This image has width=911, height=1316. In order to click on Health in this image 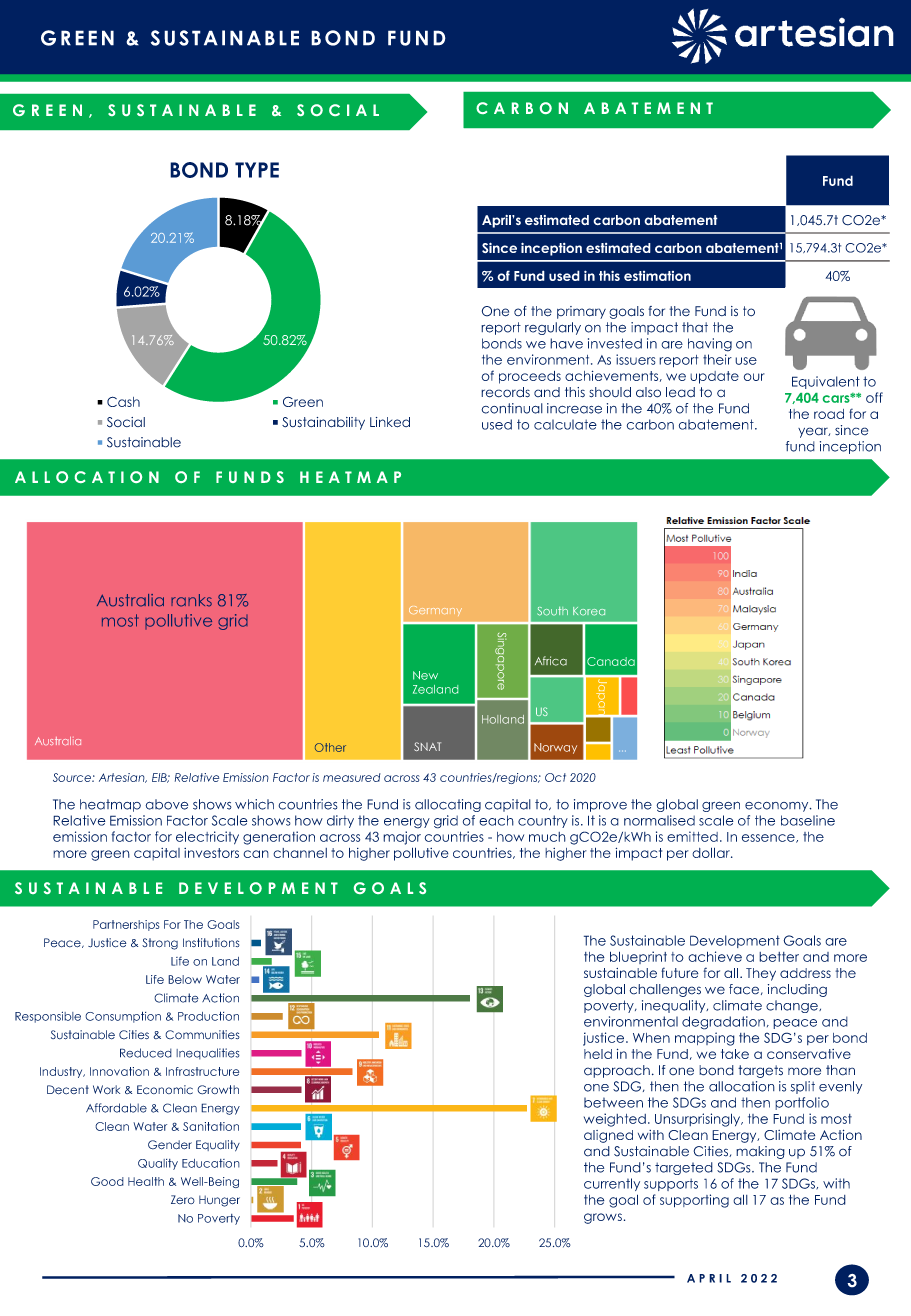, I will do `click(146, 1181)`.
